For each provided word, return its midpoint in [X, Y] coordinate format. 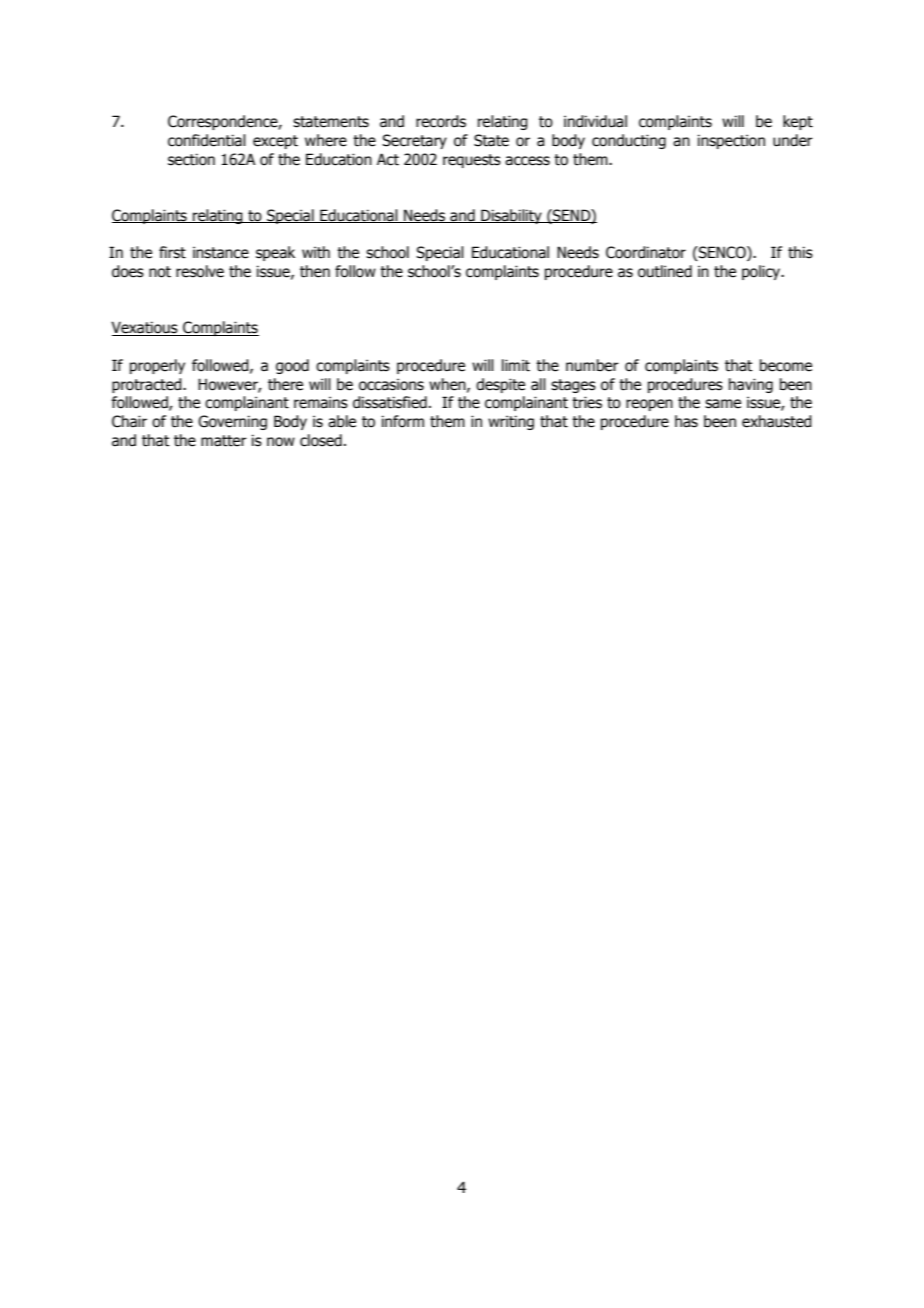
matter [224, 441]
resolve [200, 271]
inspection [731, 141]
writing [511, 422]
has [686, 421]
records [441, 121]
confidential [207, 140]
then [315, 271]
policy [762, 272]
